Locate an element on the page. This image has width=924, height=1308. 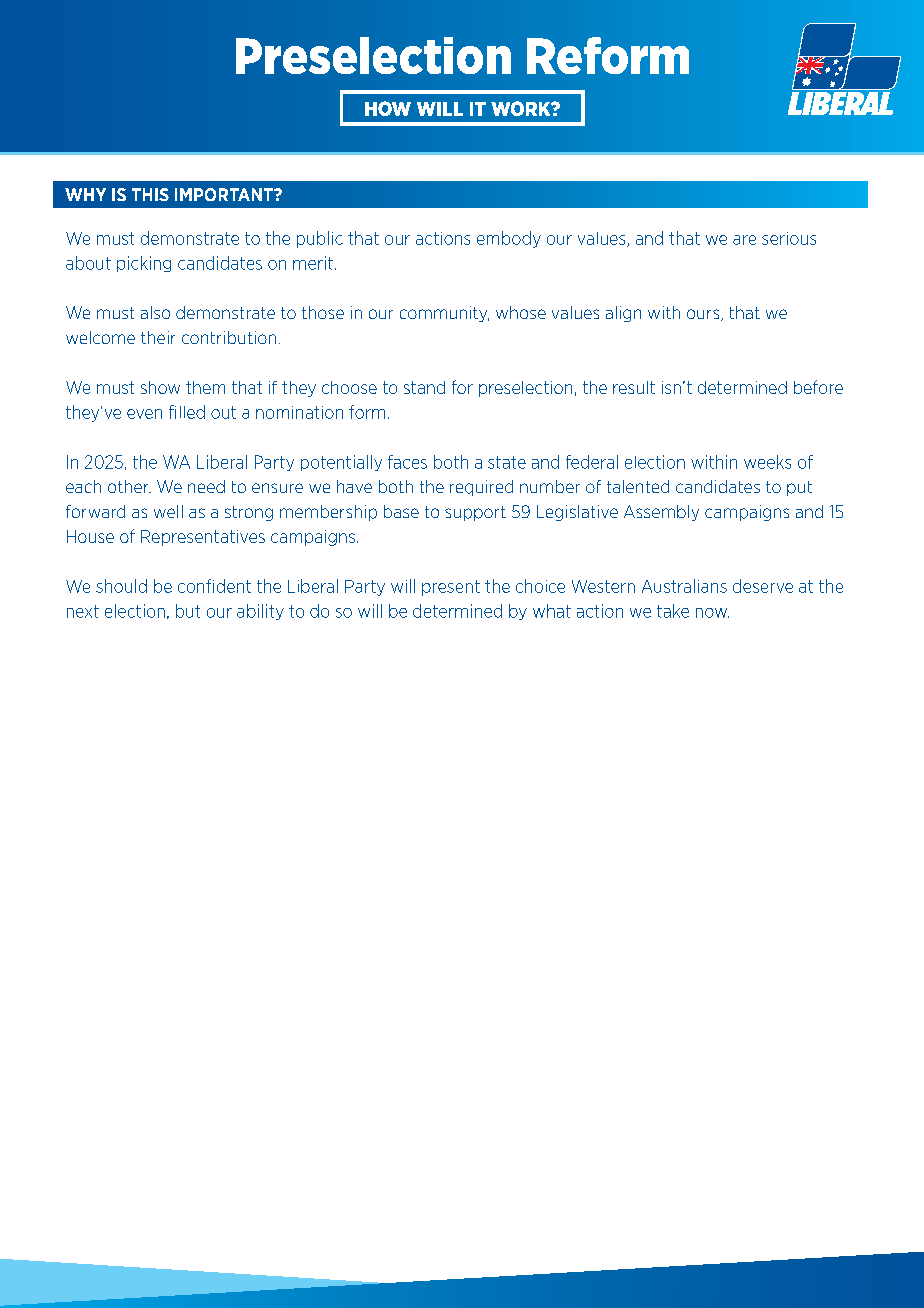
embody is located at coordinates (509, 239).
